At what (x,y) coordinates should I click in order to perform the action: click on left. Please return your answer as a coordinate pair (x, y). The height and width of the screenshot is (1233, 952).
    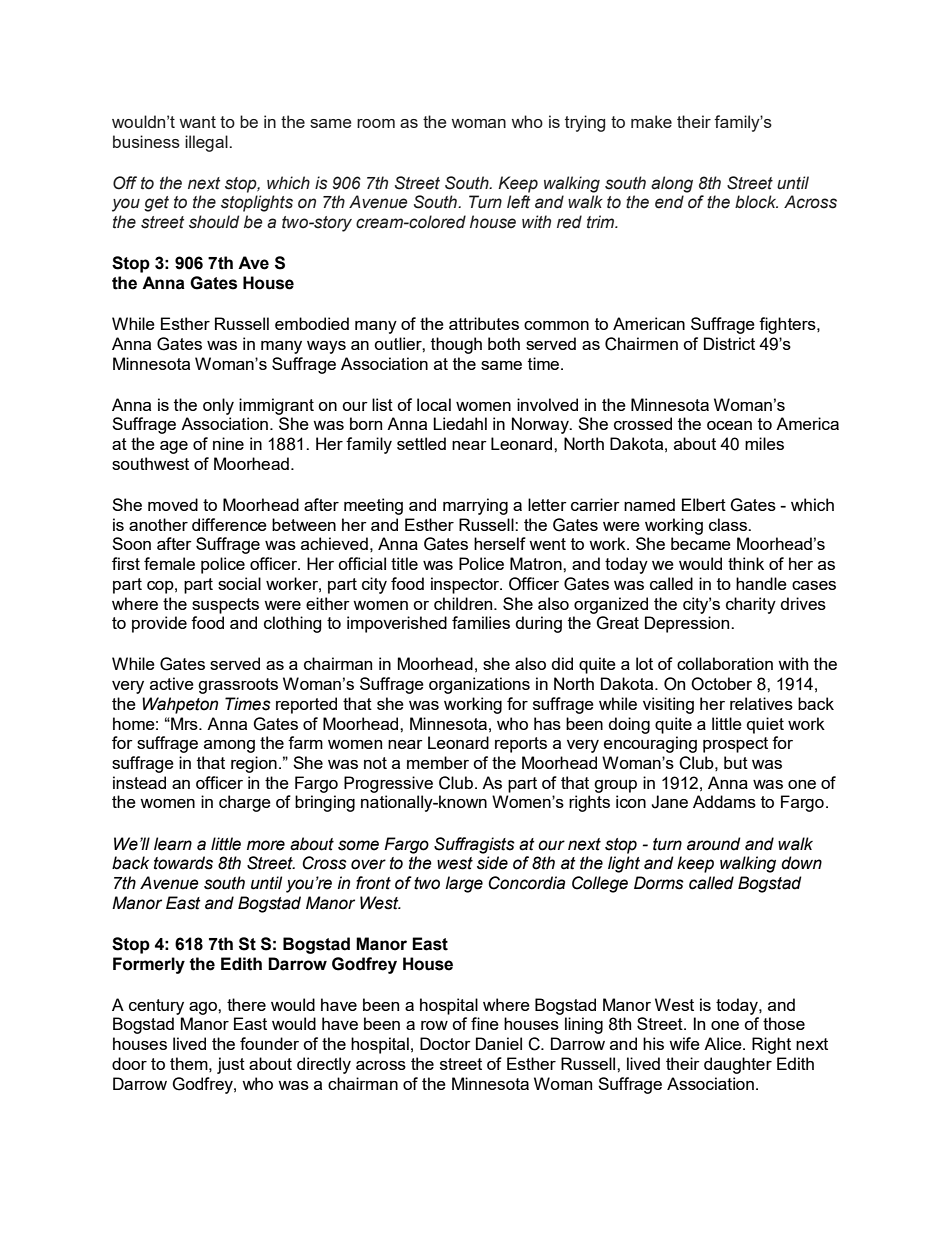
    Looking at the image, I should click on (518, 202).
